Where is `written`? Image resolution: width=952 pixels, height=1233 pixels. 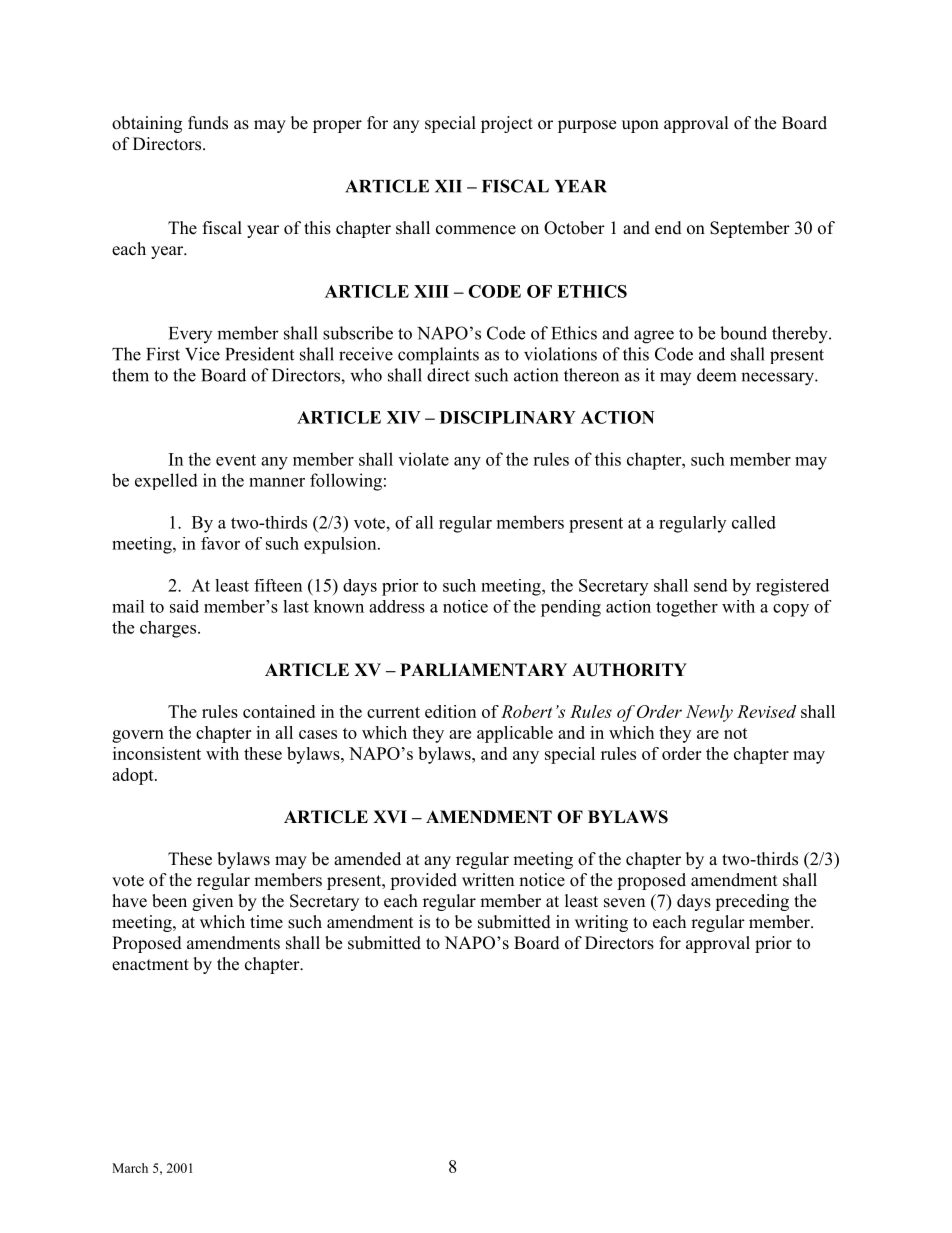
written is located at coordinates (488, 880).
